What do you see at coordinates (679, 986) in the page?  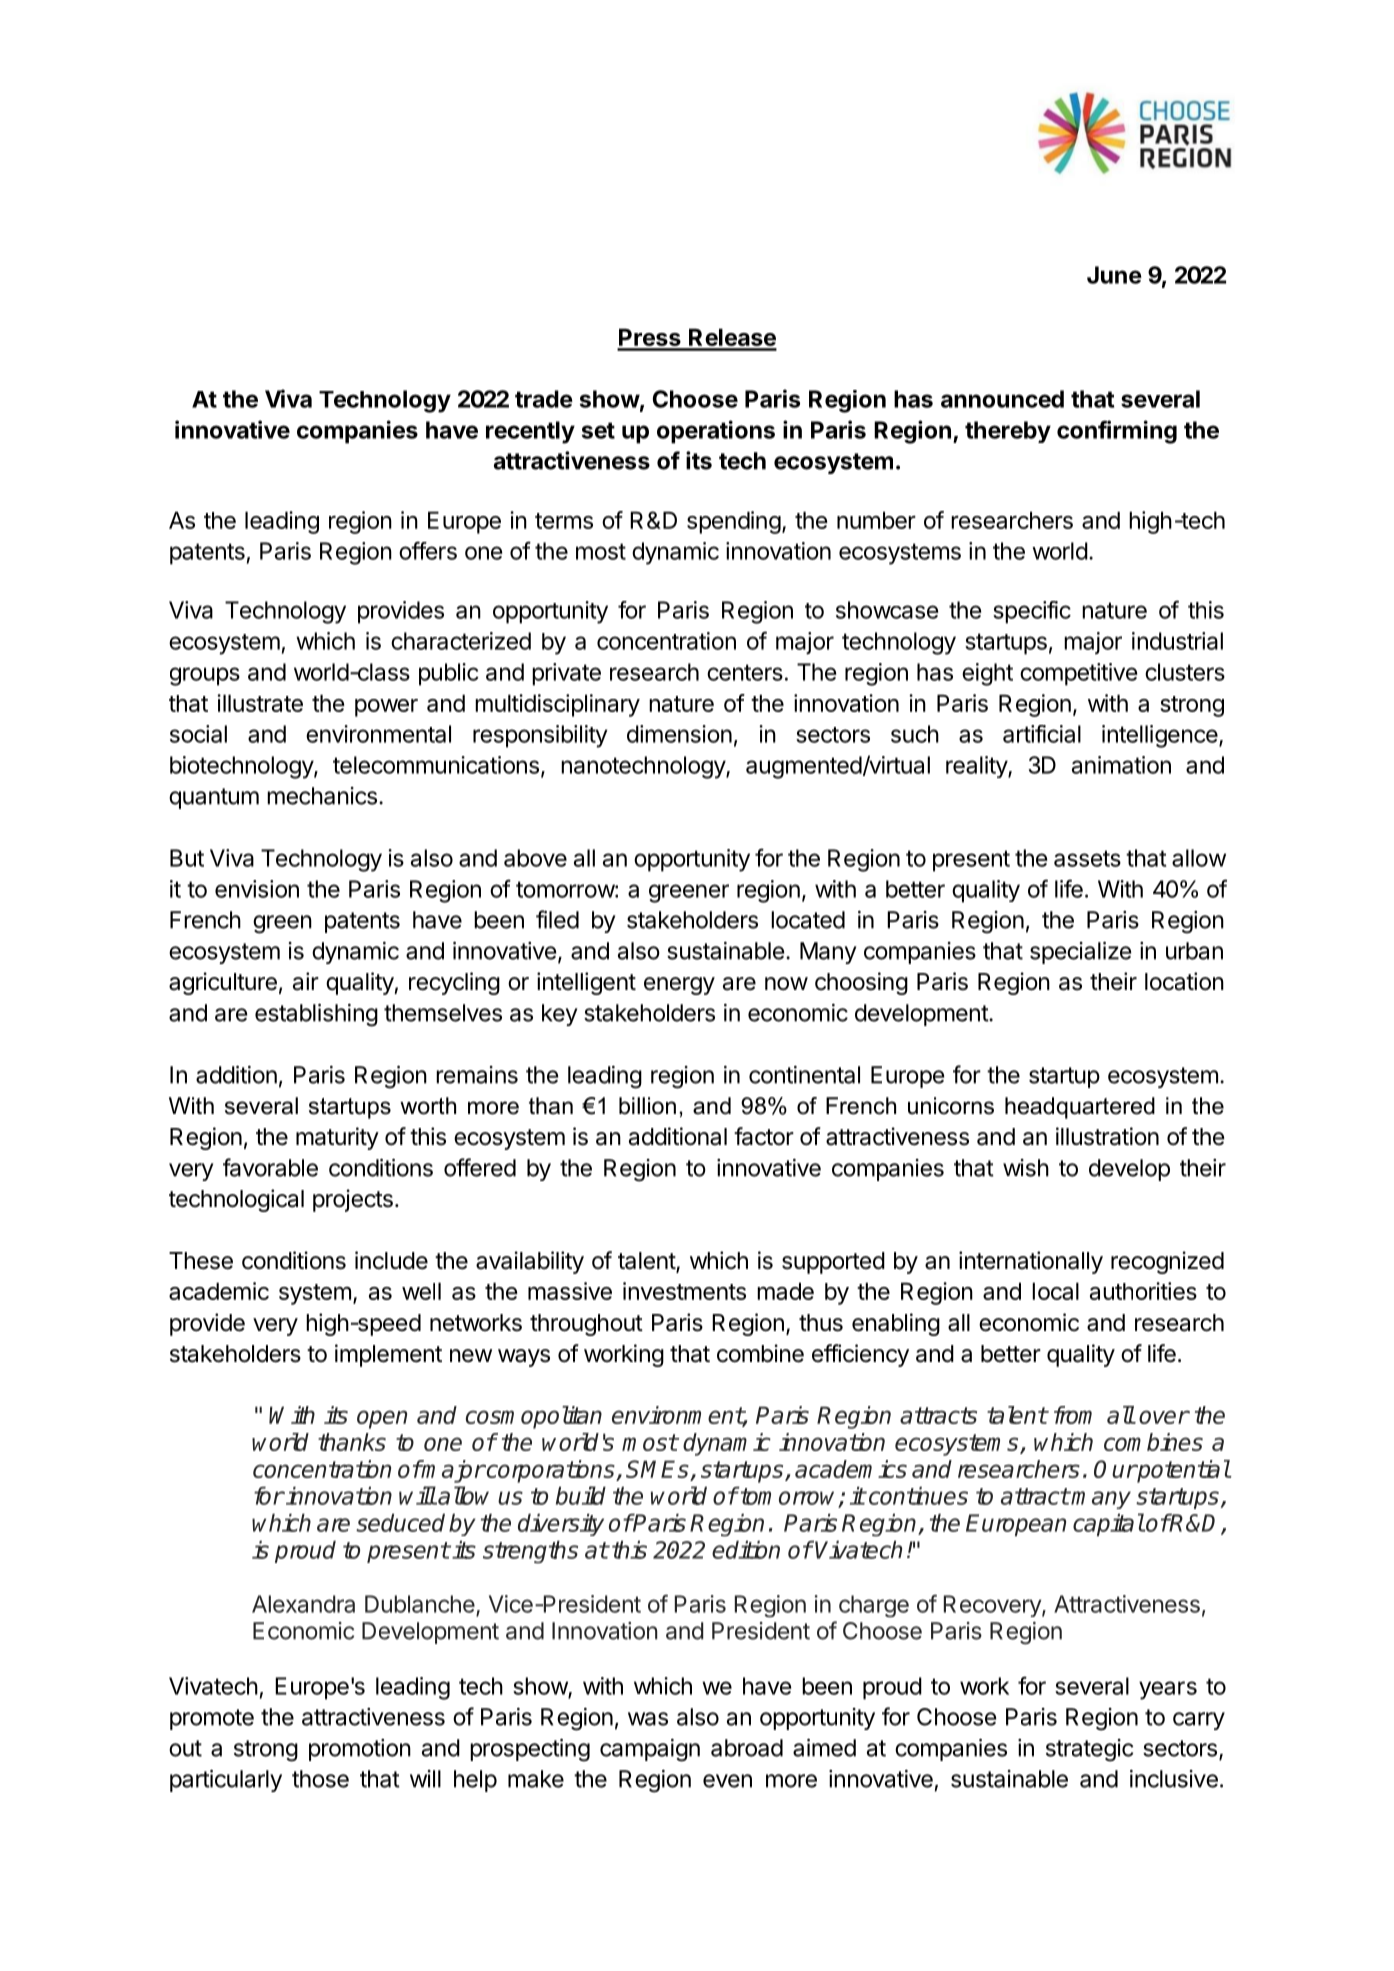 I see `energy` at bounding box center [679, 986].
